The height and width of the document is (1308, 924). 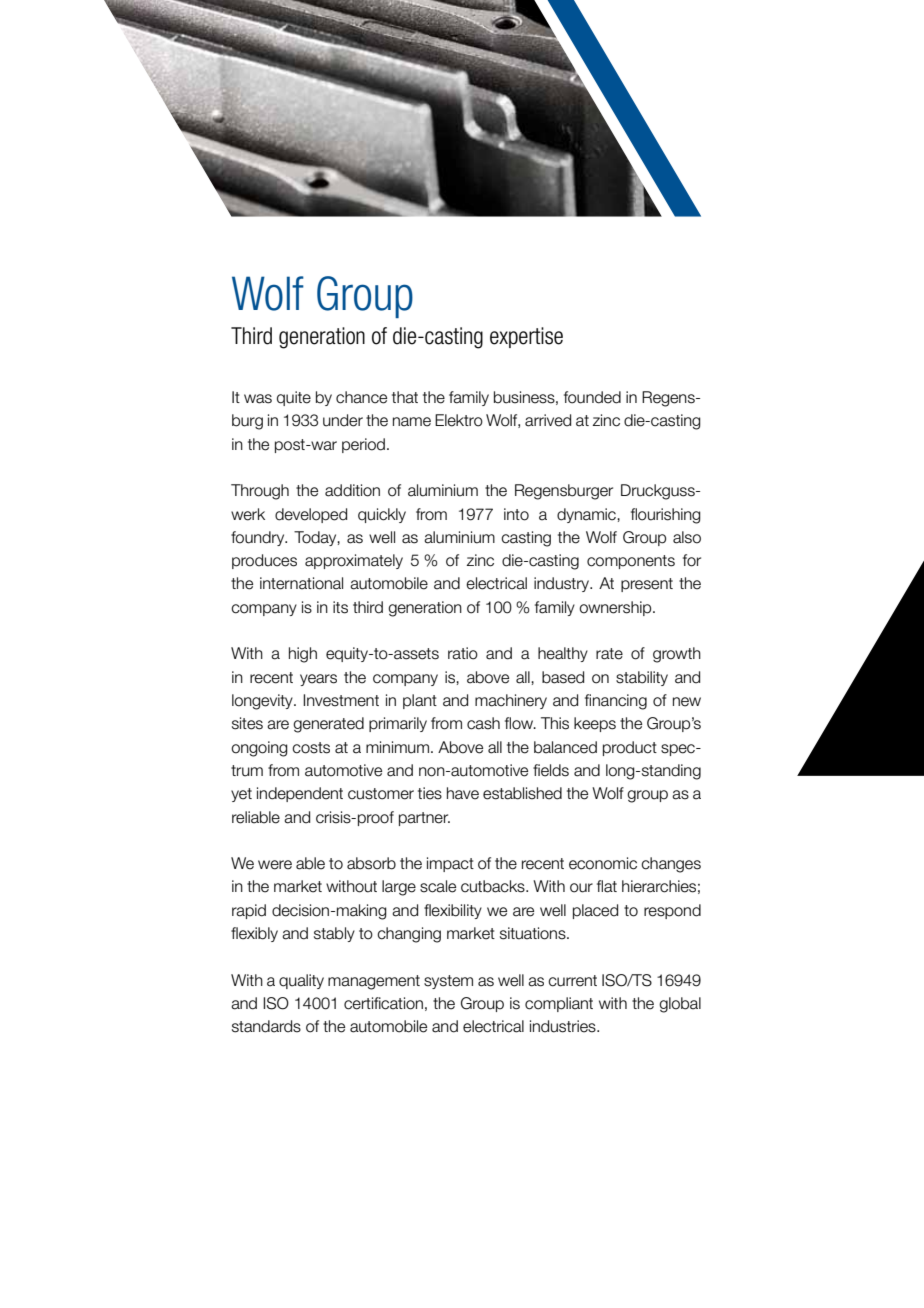 What do you see at coordinates (300, 794) in the document?
I see `independent` at bounding box center [300, 794].
